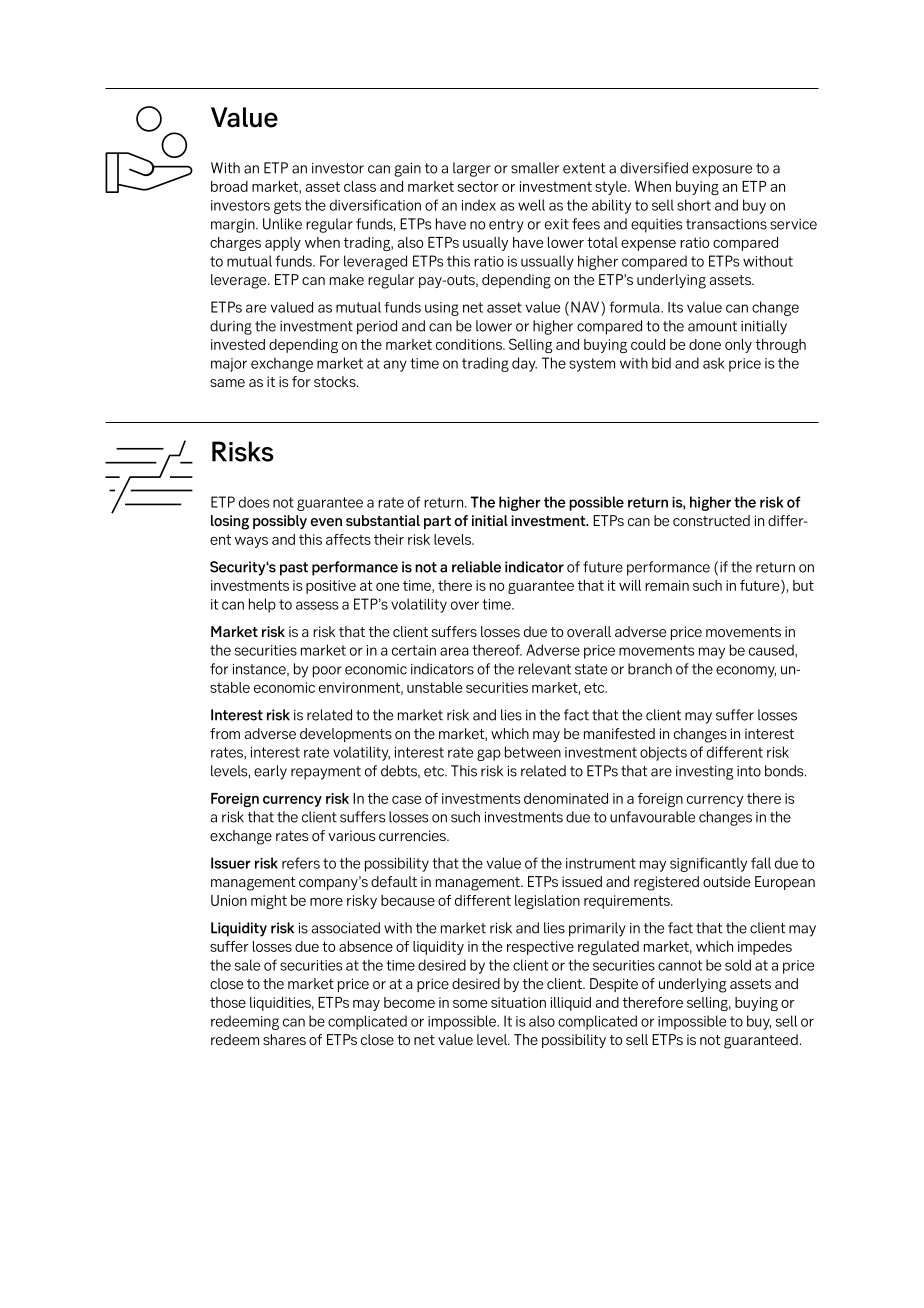  I want to click on well, so click(531, 205).
